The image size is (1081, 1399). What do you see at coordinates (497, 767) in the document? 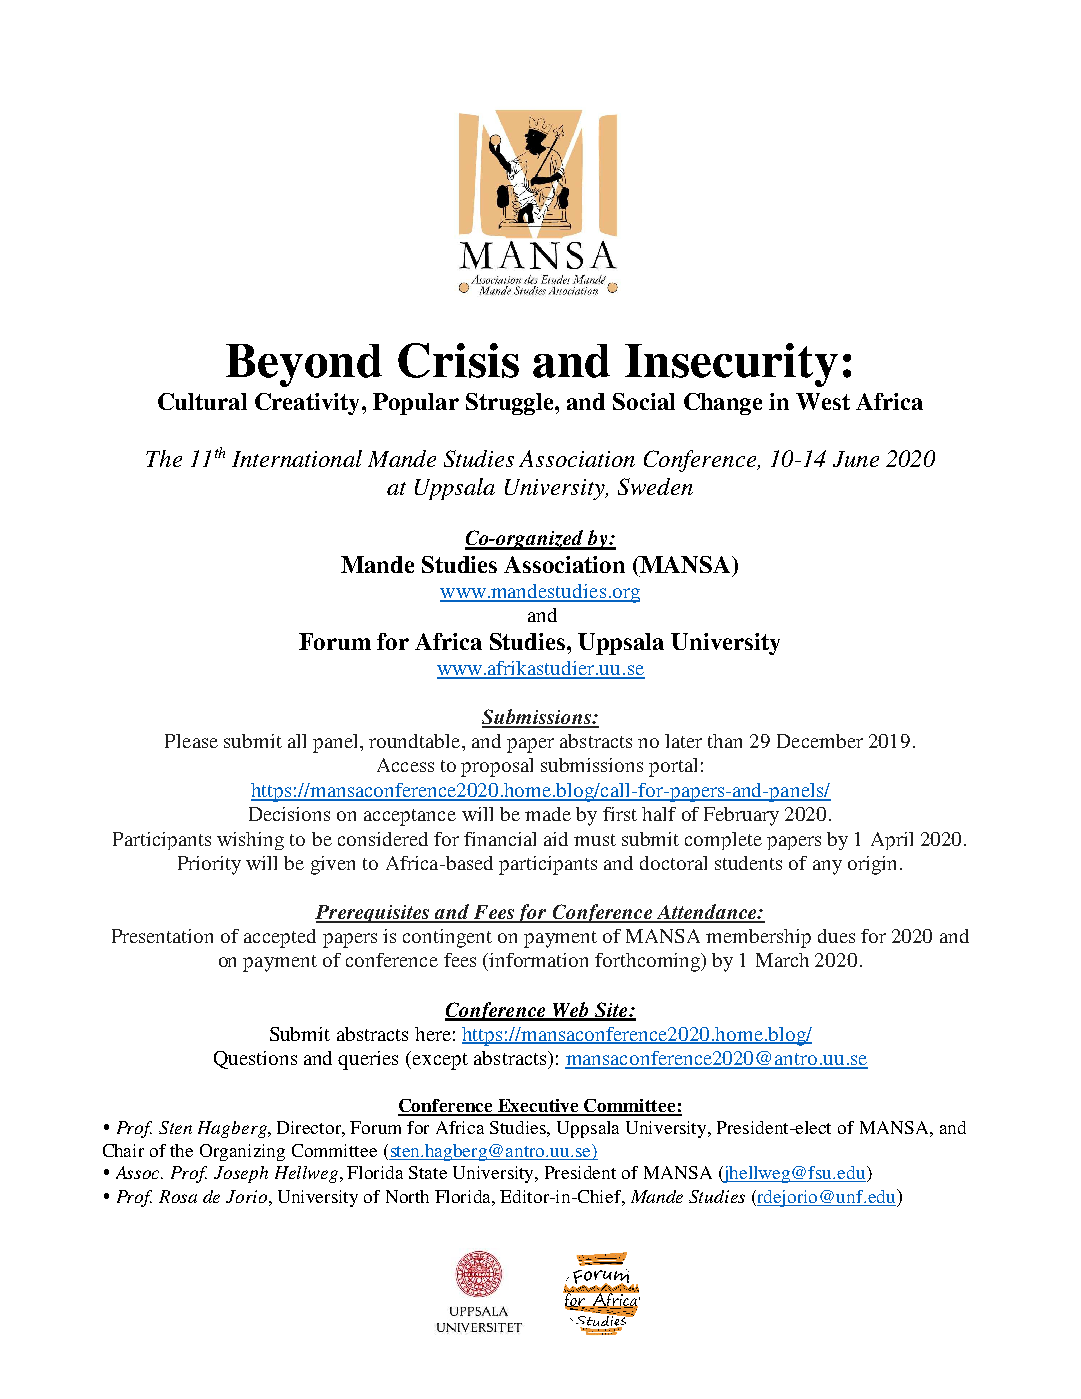
I see `proposal` at bounding box center [497, 767].
